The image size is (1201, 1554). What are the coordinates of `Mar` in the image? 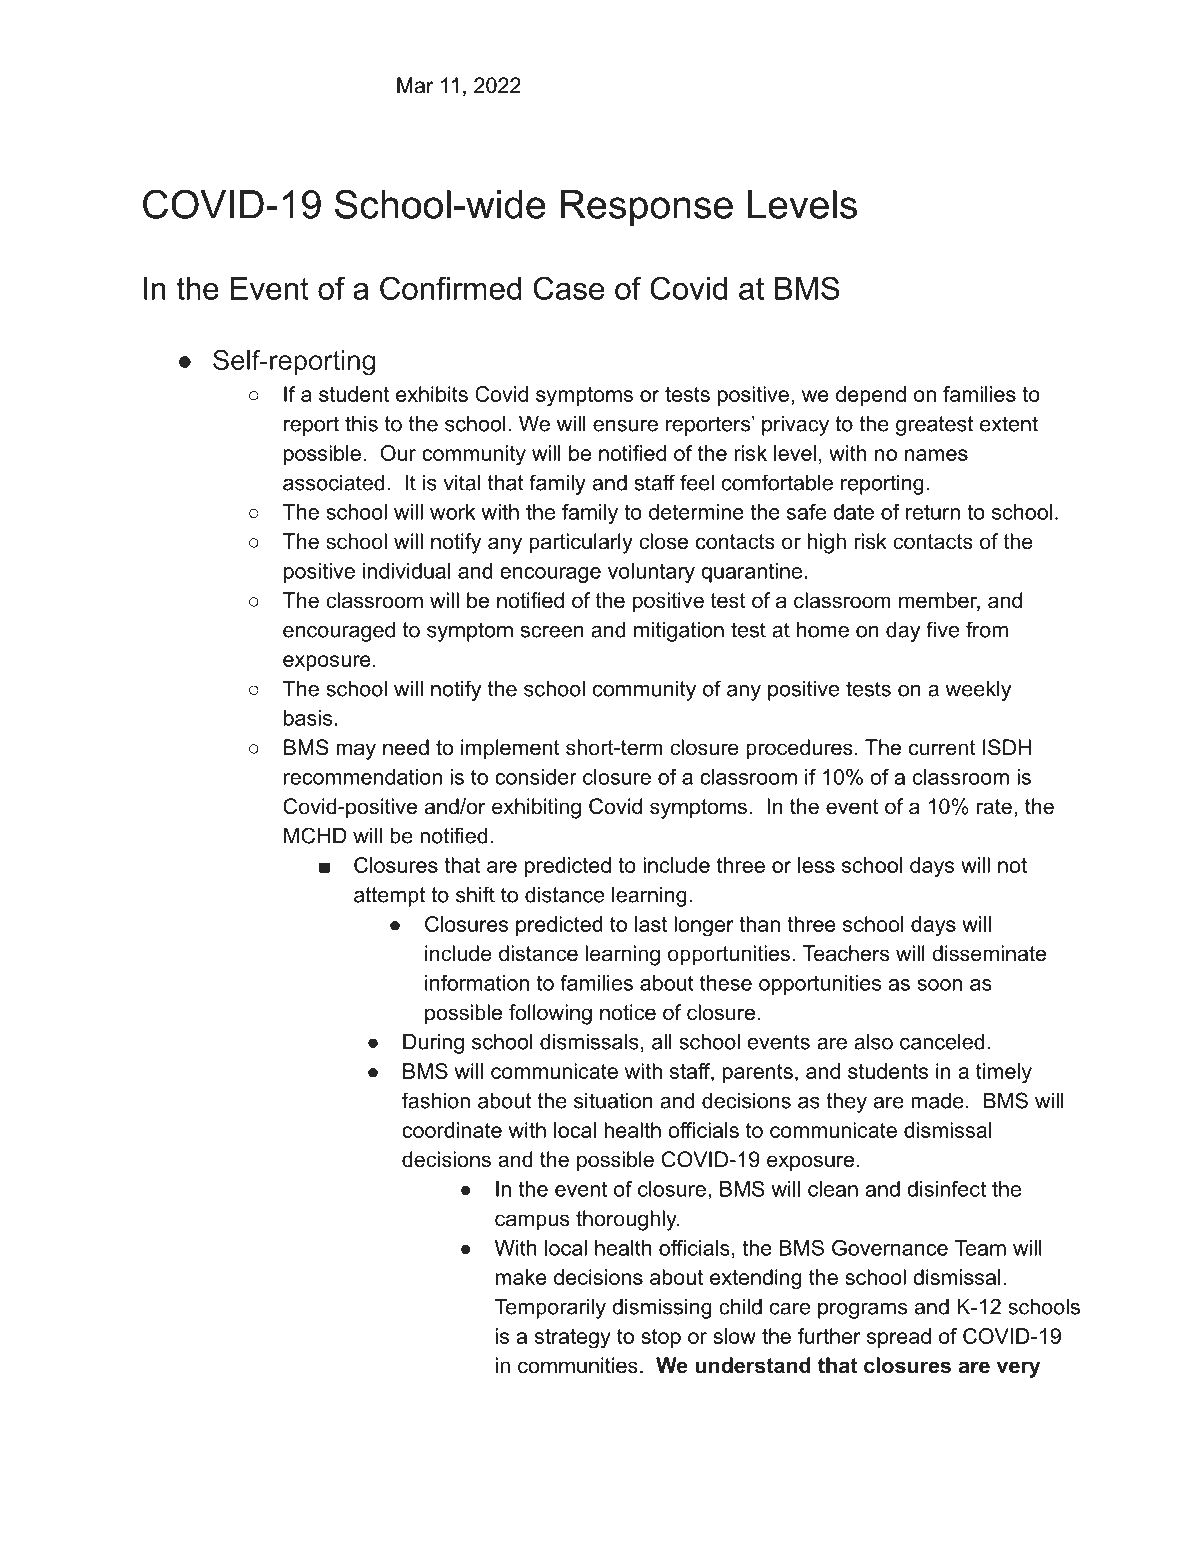 It's located at (415, 85).
